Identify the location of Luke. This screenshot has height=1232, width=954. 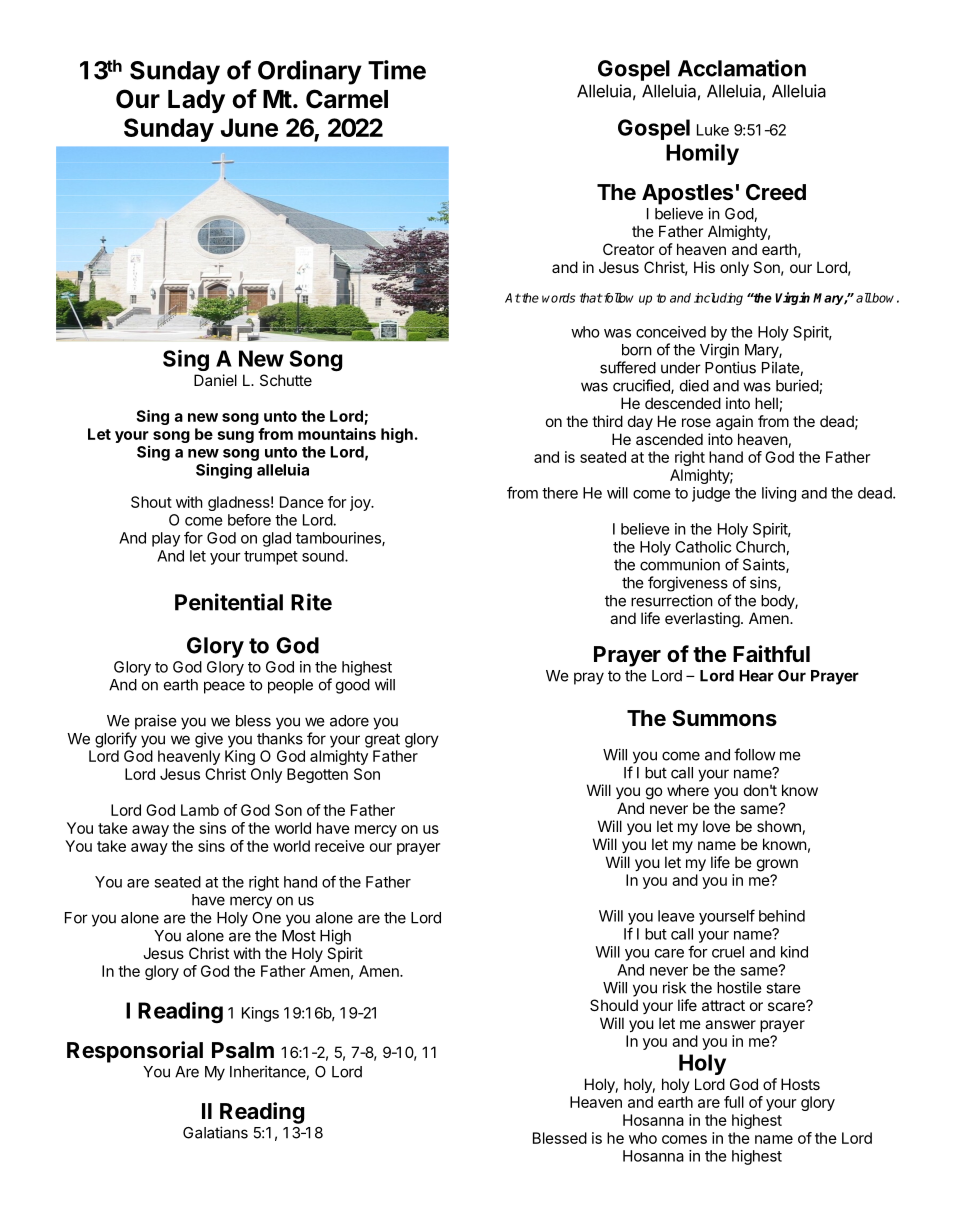
(713, 130).
